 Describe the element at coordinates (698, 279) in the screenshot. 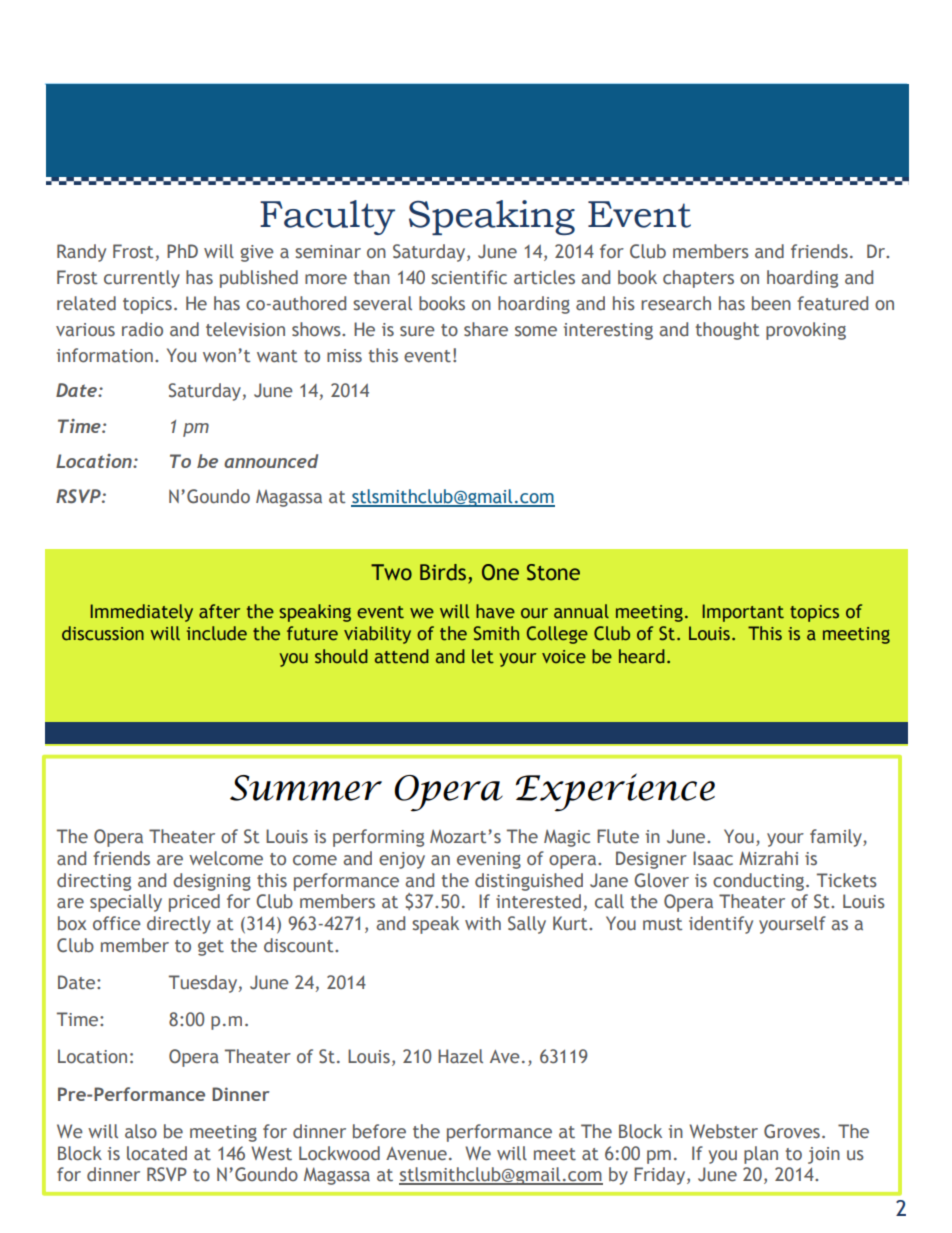

I see `chapters` at that location.
